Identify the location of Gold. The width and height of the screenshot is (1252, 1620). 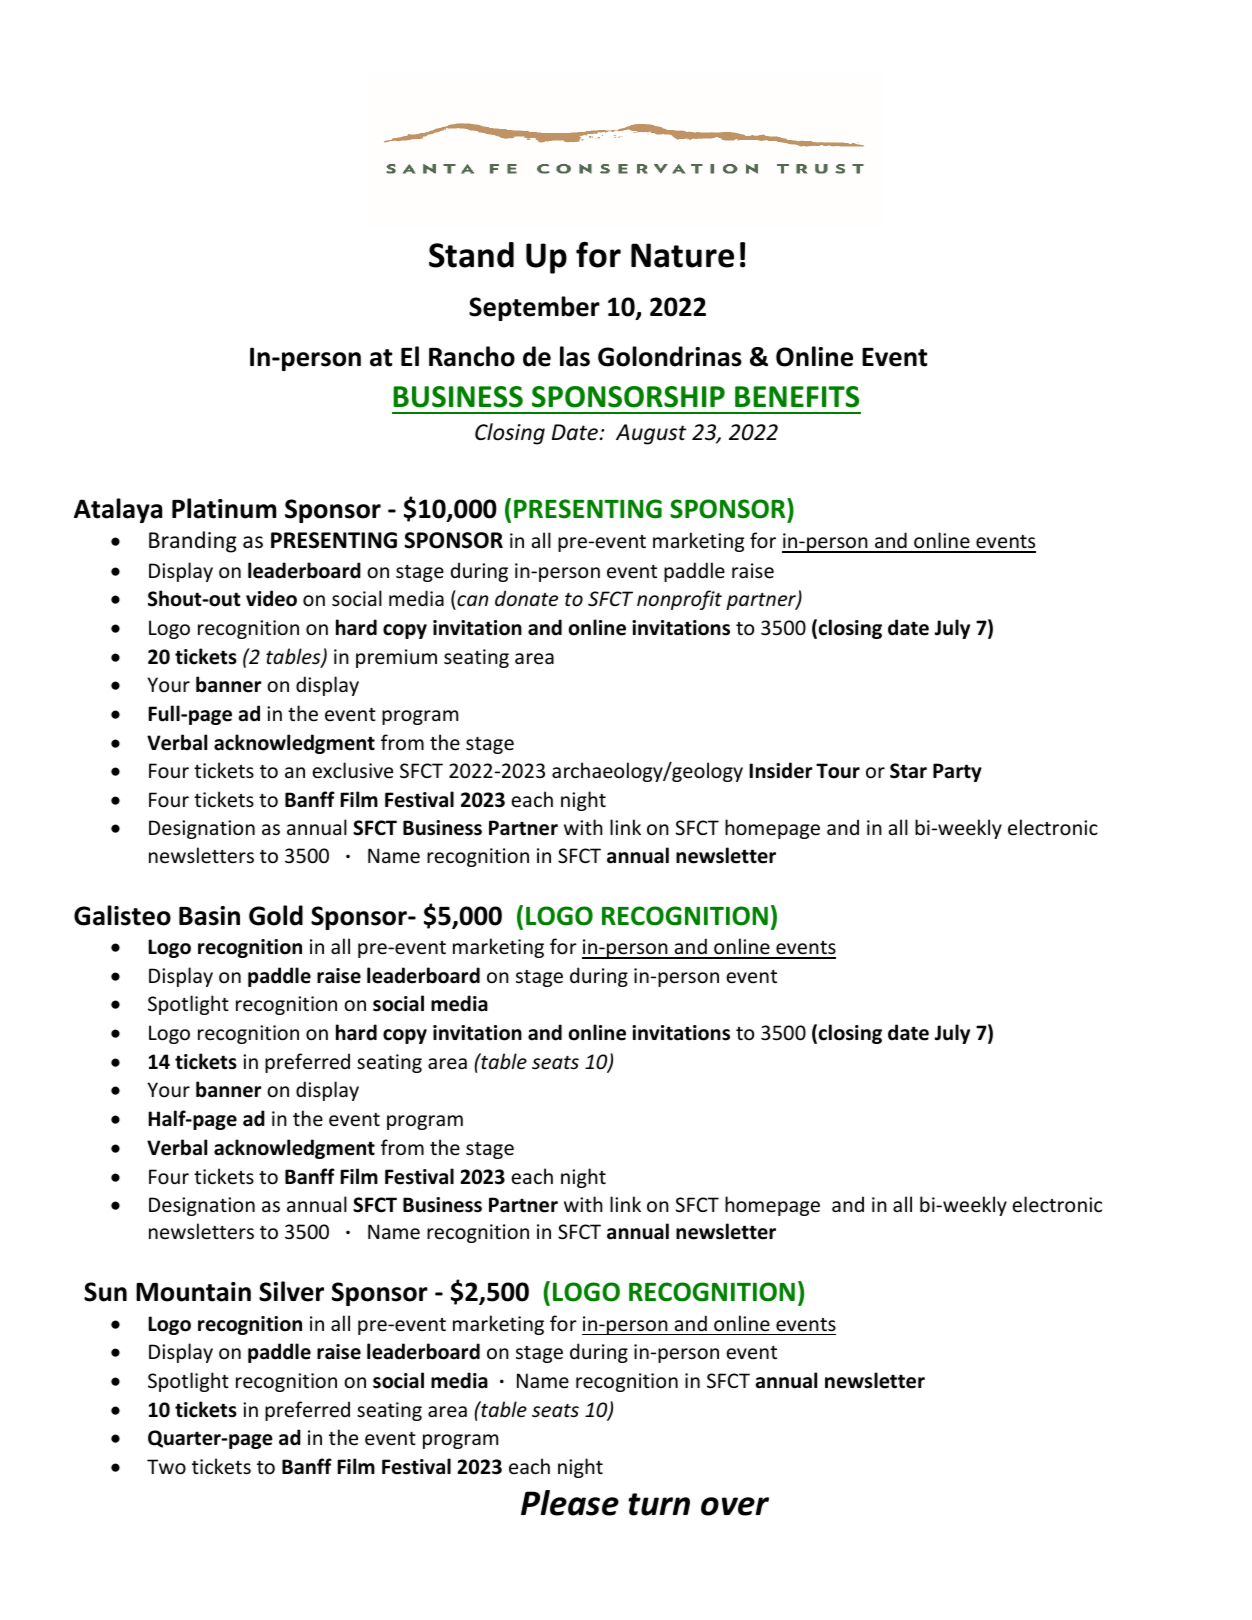
(276, 915).
